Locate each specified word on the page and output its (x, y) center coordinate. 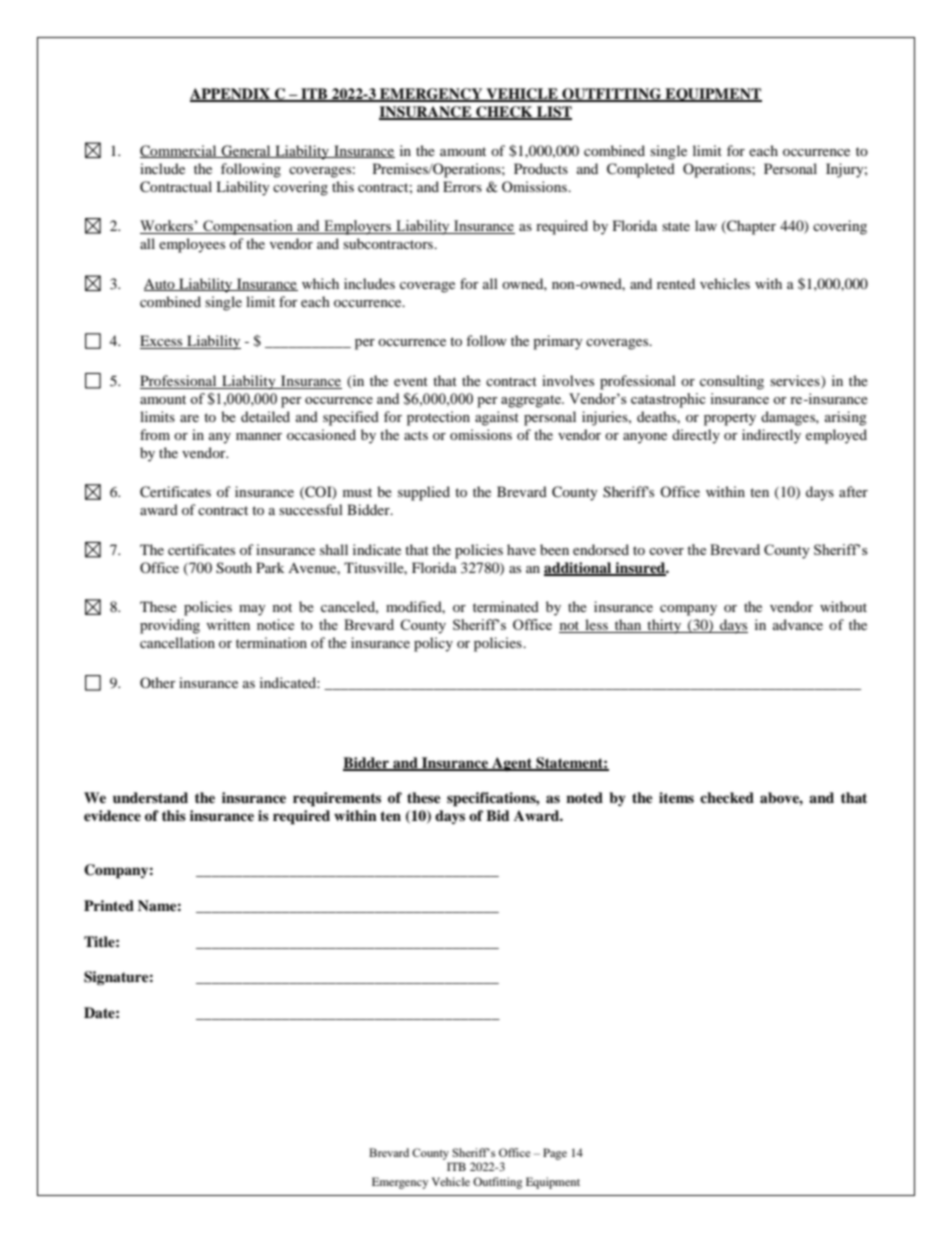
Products (541, 168)
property (730, 419)
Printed (109, 905)
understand (150, 797)
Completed (641, 170)
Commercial (179, 151)
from (155, 434)
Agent (512, 764)
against (497, 418)
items (676, 797)
